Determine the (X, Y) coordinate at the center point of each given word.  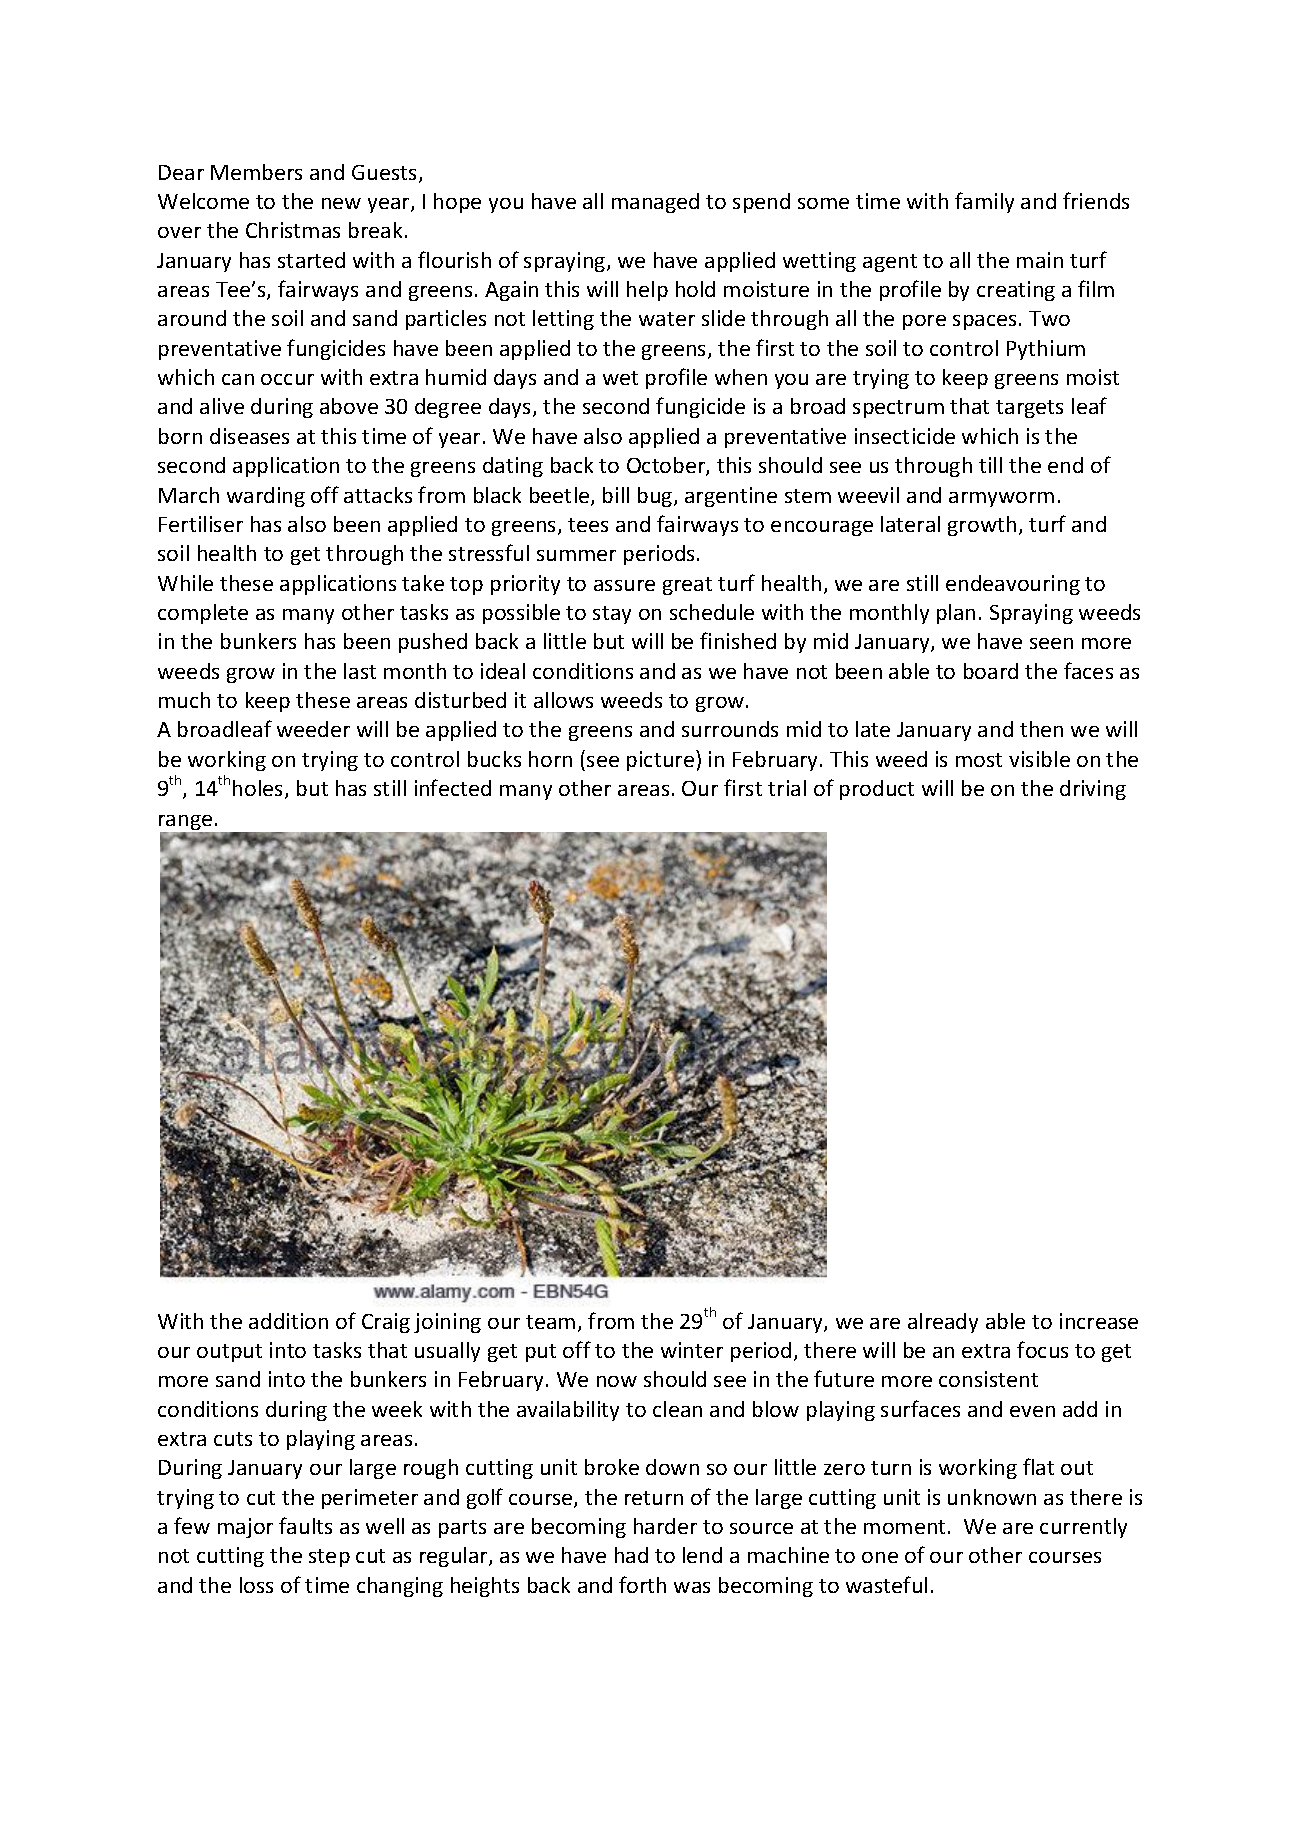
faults (305, 1525)
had (631, 1555)
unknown (992, 1497)
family (984, 202)
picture (660, 761)
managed (655, 203)
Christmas (293, 230)
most (979, 760)
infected (453, 787)
